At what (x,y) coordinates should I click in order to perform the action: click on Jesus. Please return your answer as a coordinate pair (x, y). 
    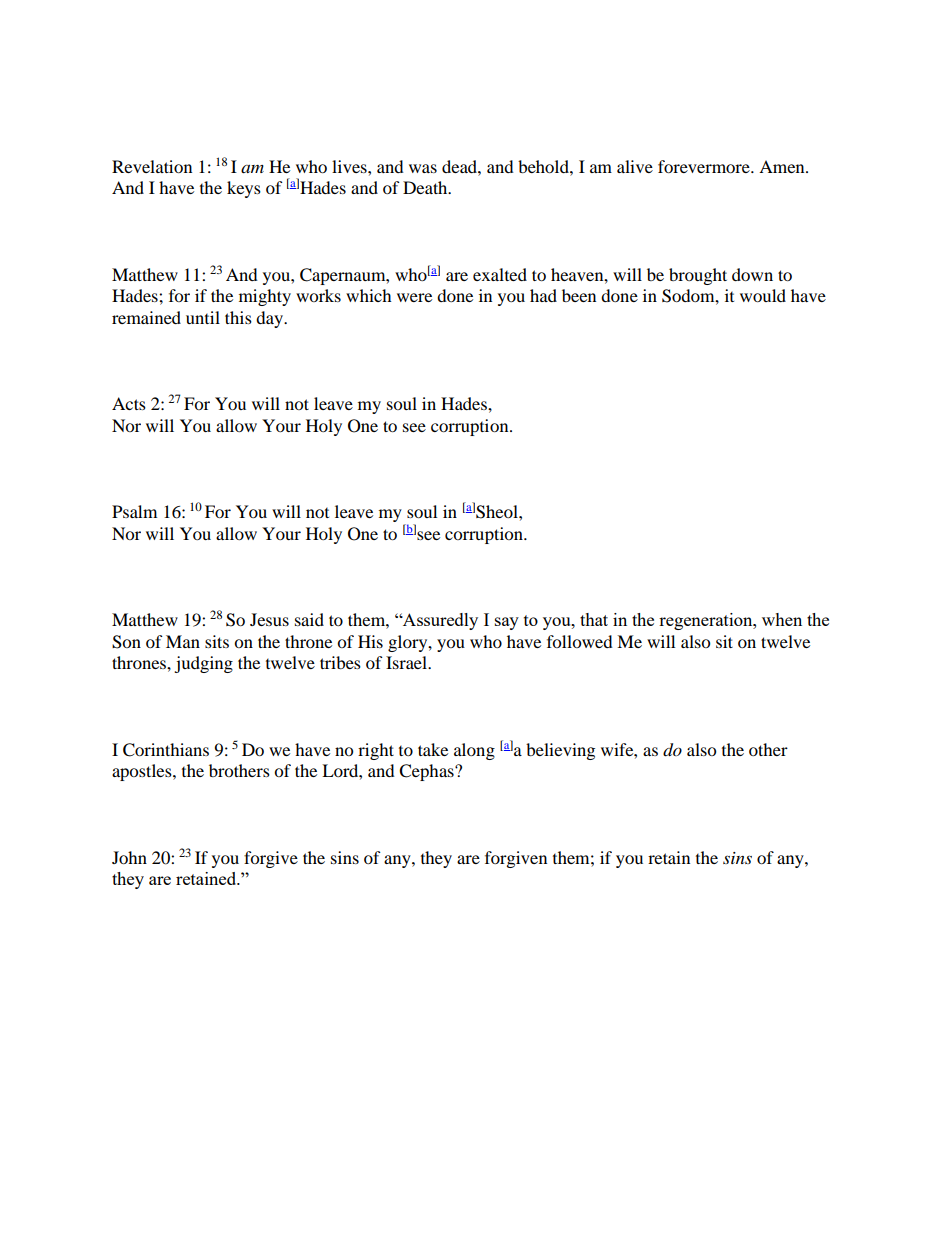
    Looking at the image, I should click on (269, 619).
